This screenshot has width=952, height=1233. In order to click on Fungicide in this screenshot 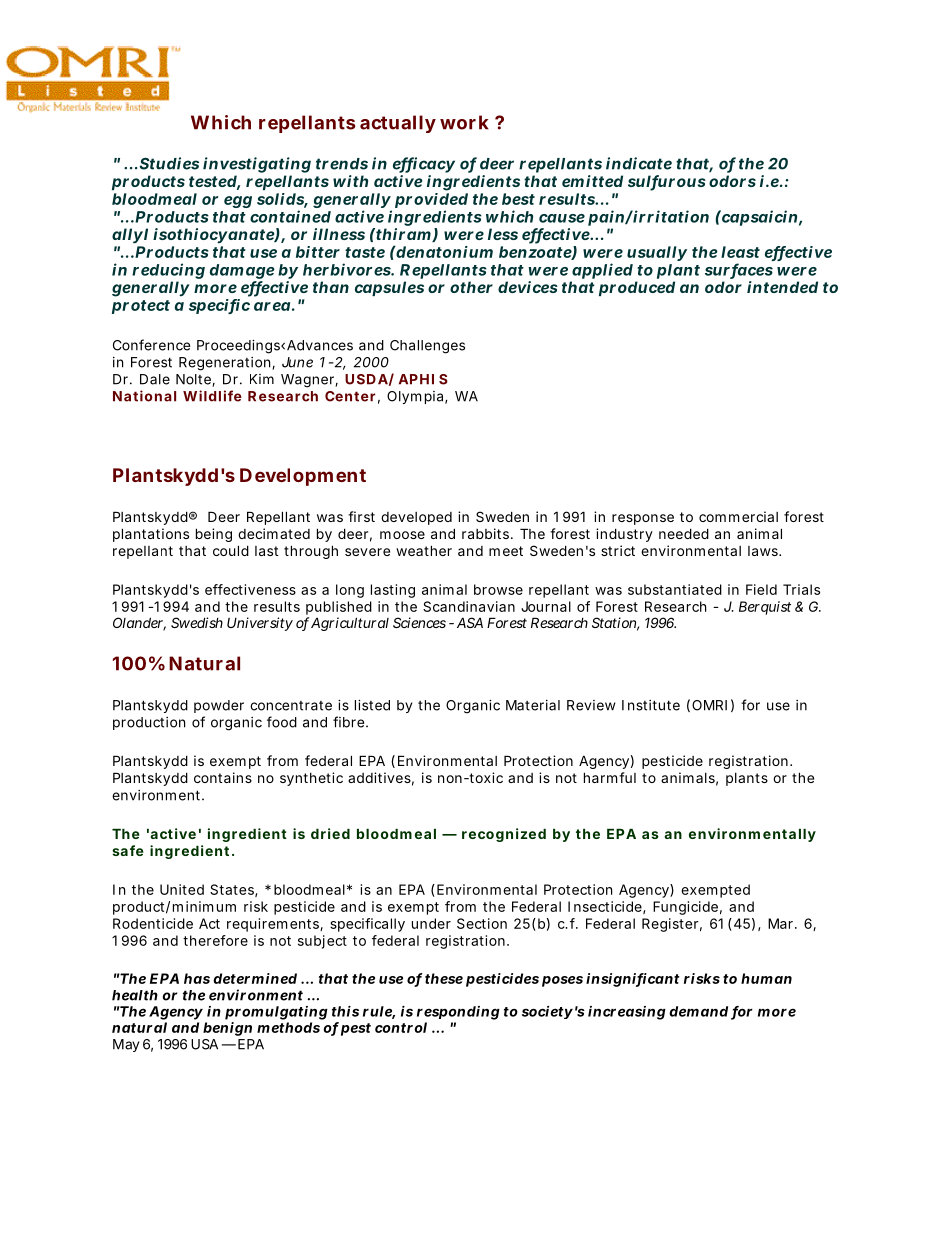, I will do `click(685, 908)`.
